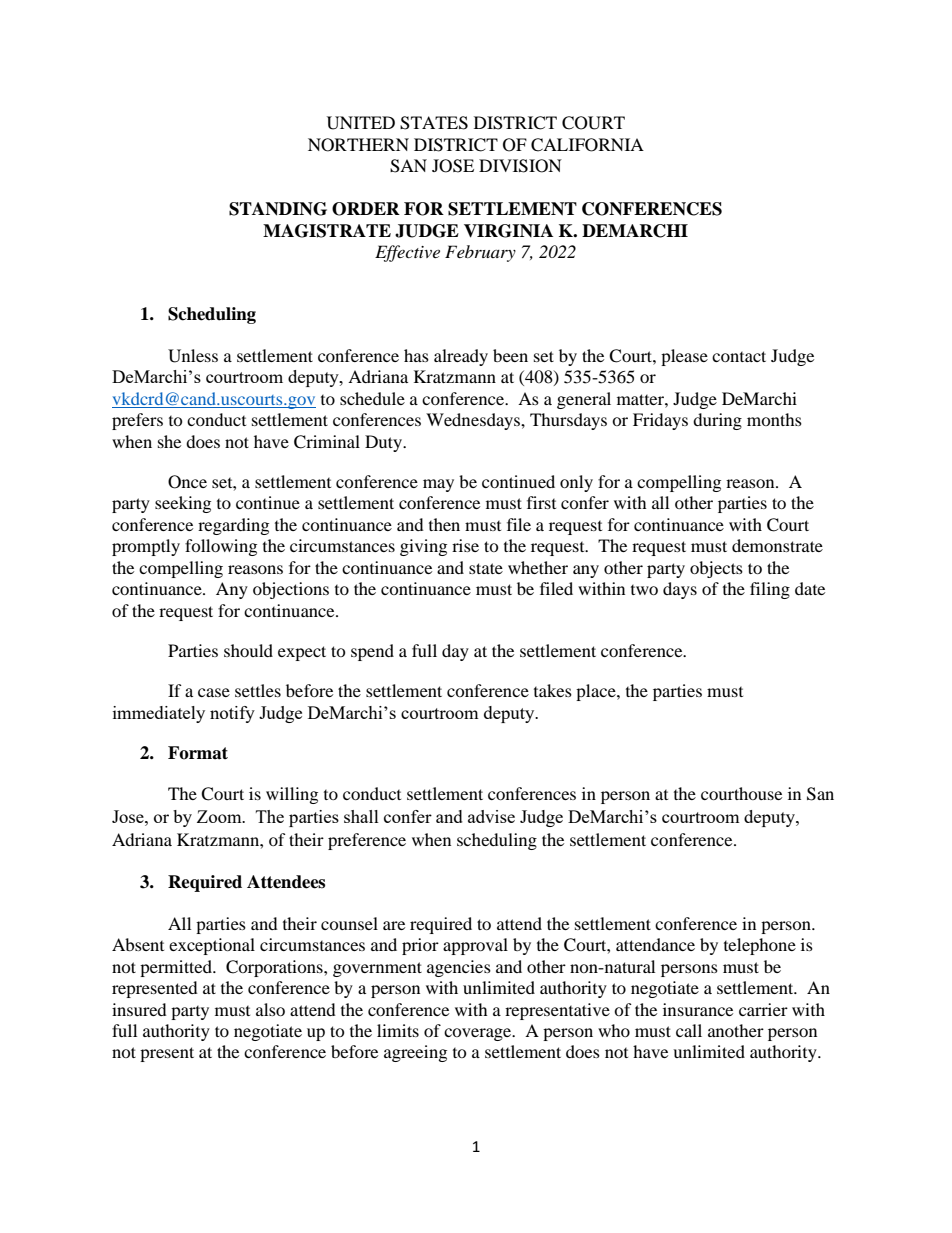  What do you see at coordinates (520, 166) in the screenshot?
I see `DIVISION` at bounding box center [520, 166].
